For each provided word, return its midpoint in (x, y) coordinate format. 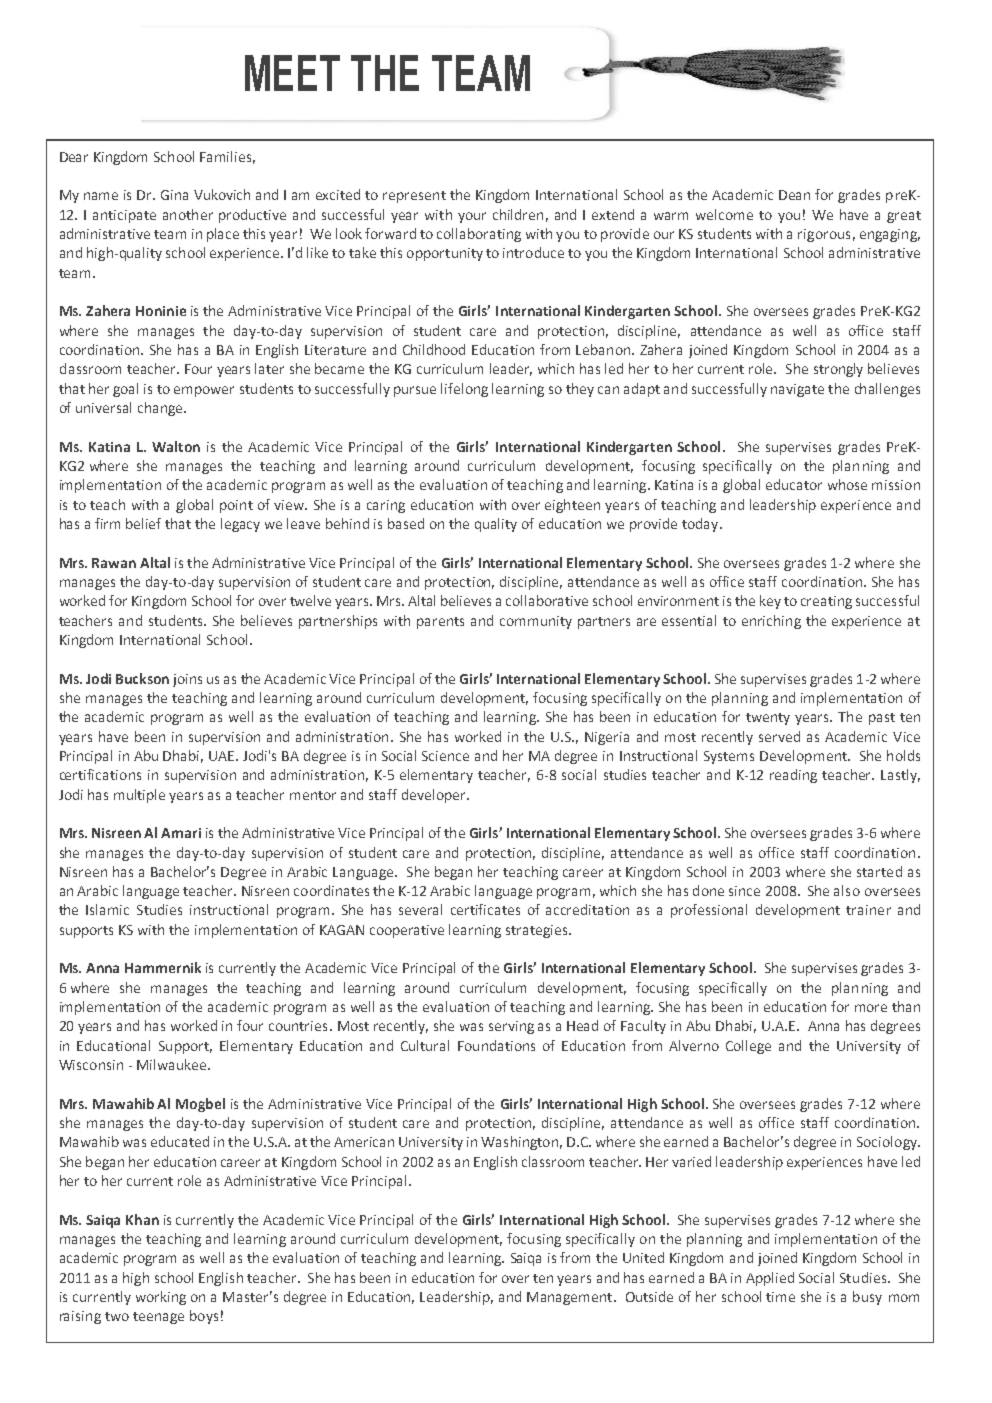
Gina (174, 195)
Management (571, 1298)
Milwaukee (173, 1064)
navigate (797, 390)
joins (187, 680)
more (871, 1008)
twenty (768, 719)
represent (414, 197)
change (161, 409)
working (161, 1298)
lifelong (464, 390)
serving (511, 1027)
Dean (794, 195)
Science (445, 756)
